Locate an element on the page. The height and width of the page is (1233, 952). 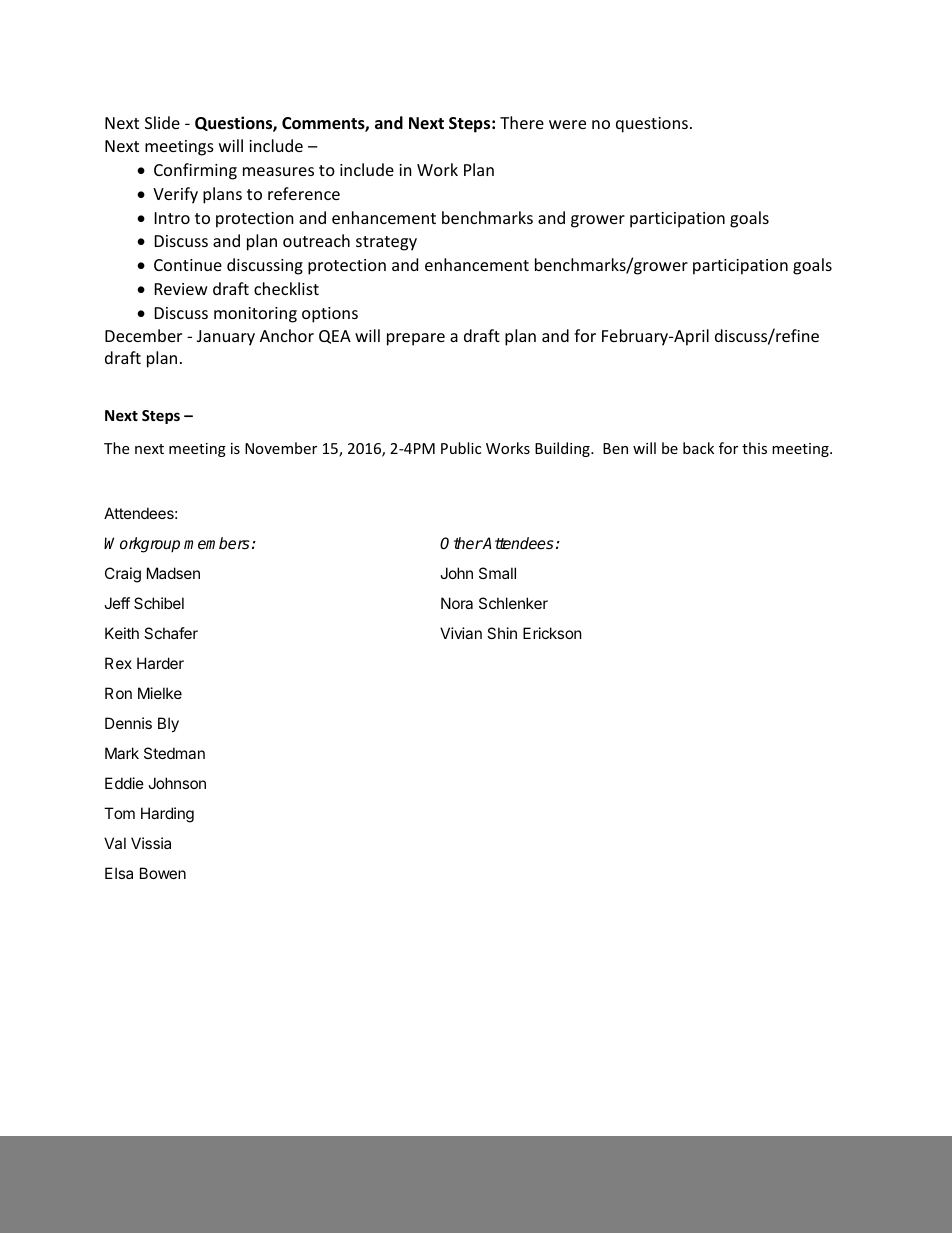
were is located at coordinates (567, 124).
